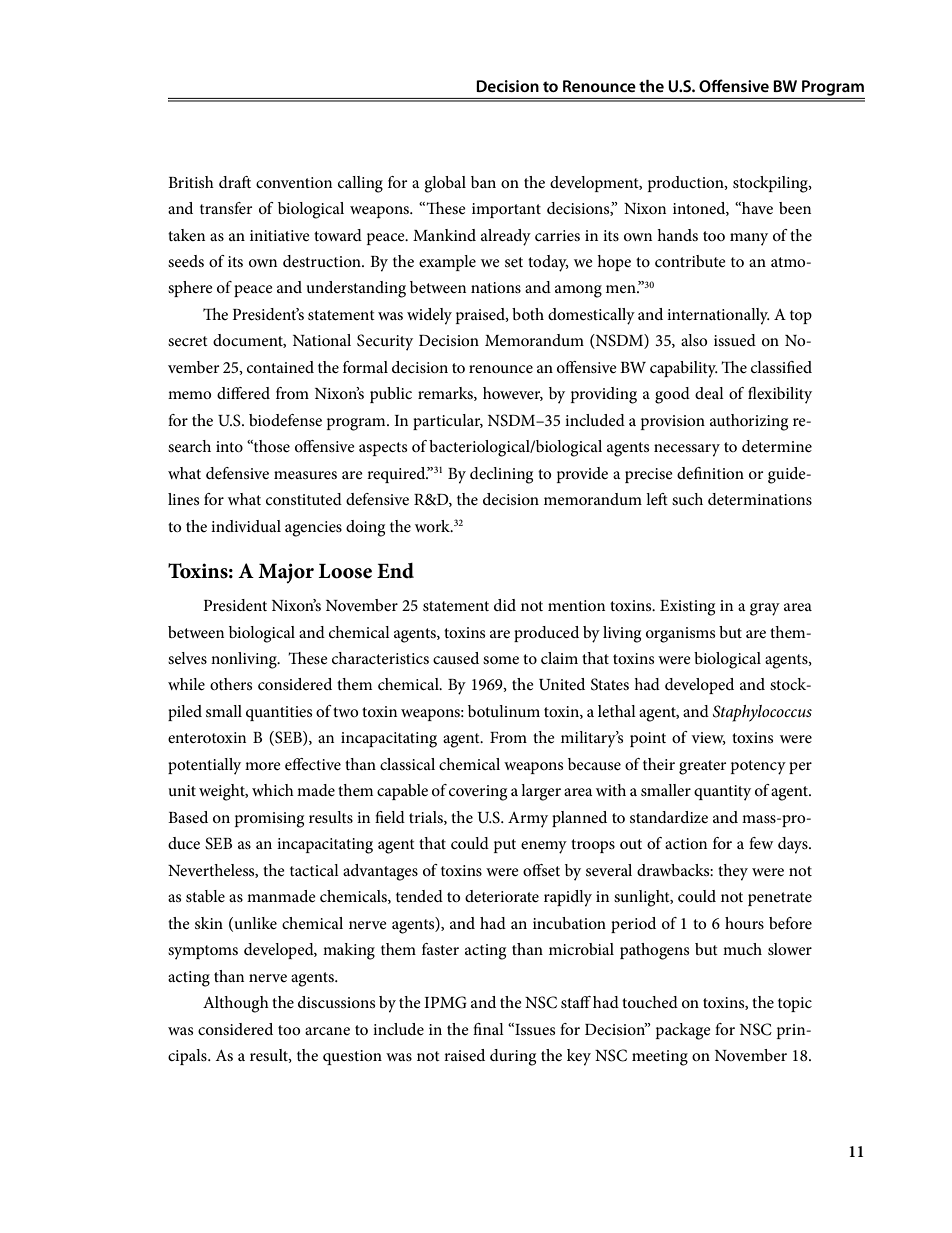  What do you see at coordinates (749, 239) in the document?
I see `many` at bounding box center [749, 239].
